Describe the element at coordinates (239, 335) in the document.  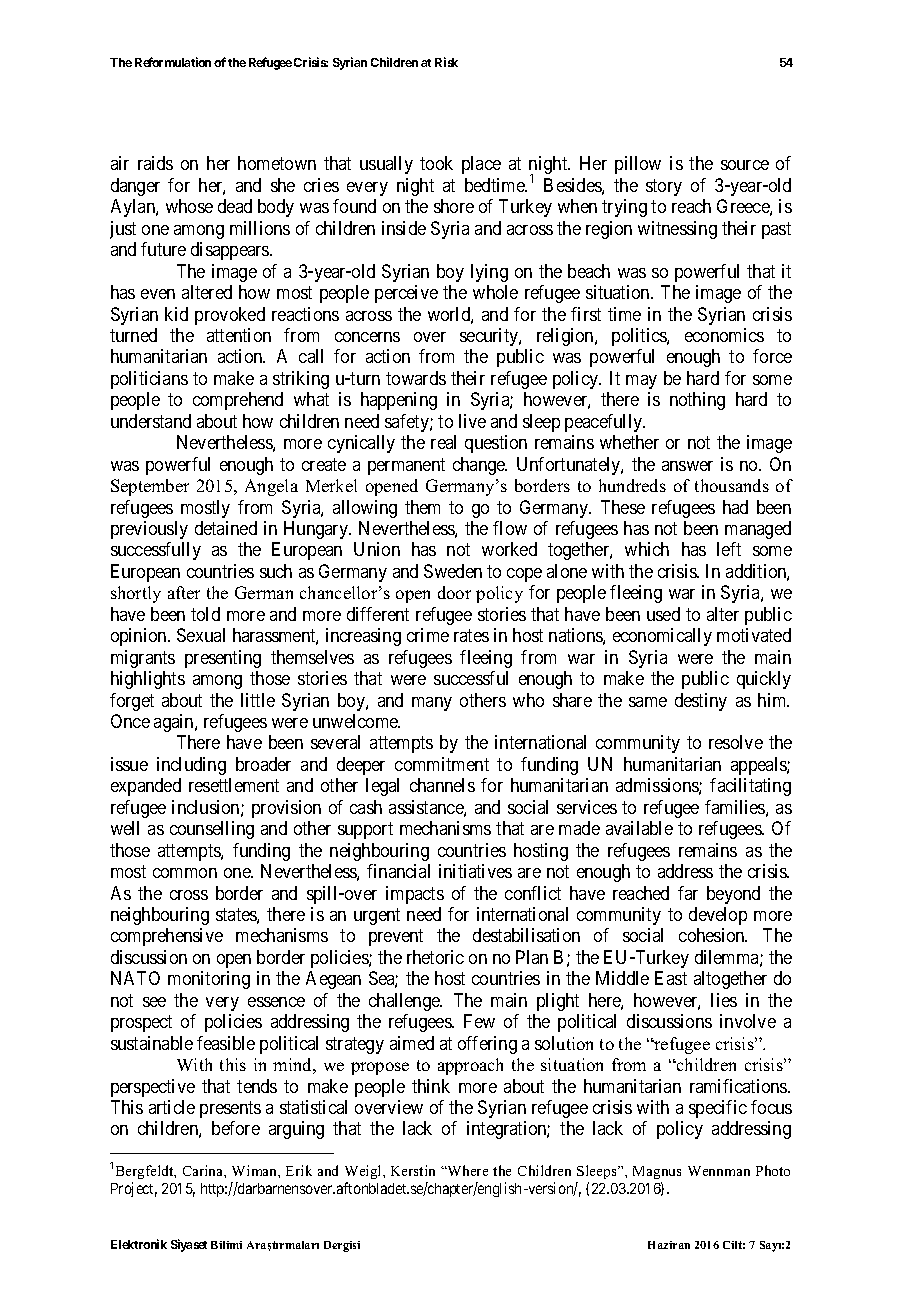
I see `attention` at that location.
